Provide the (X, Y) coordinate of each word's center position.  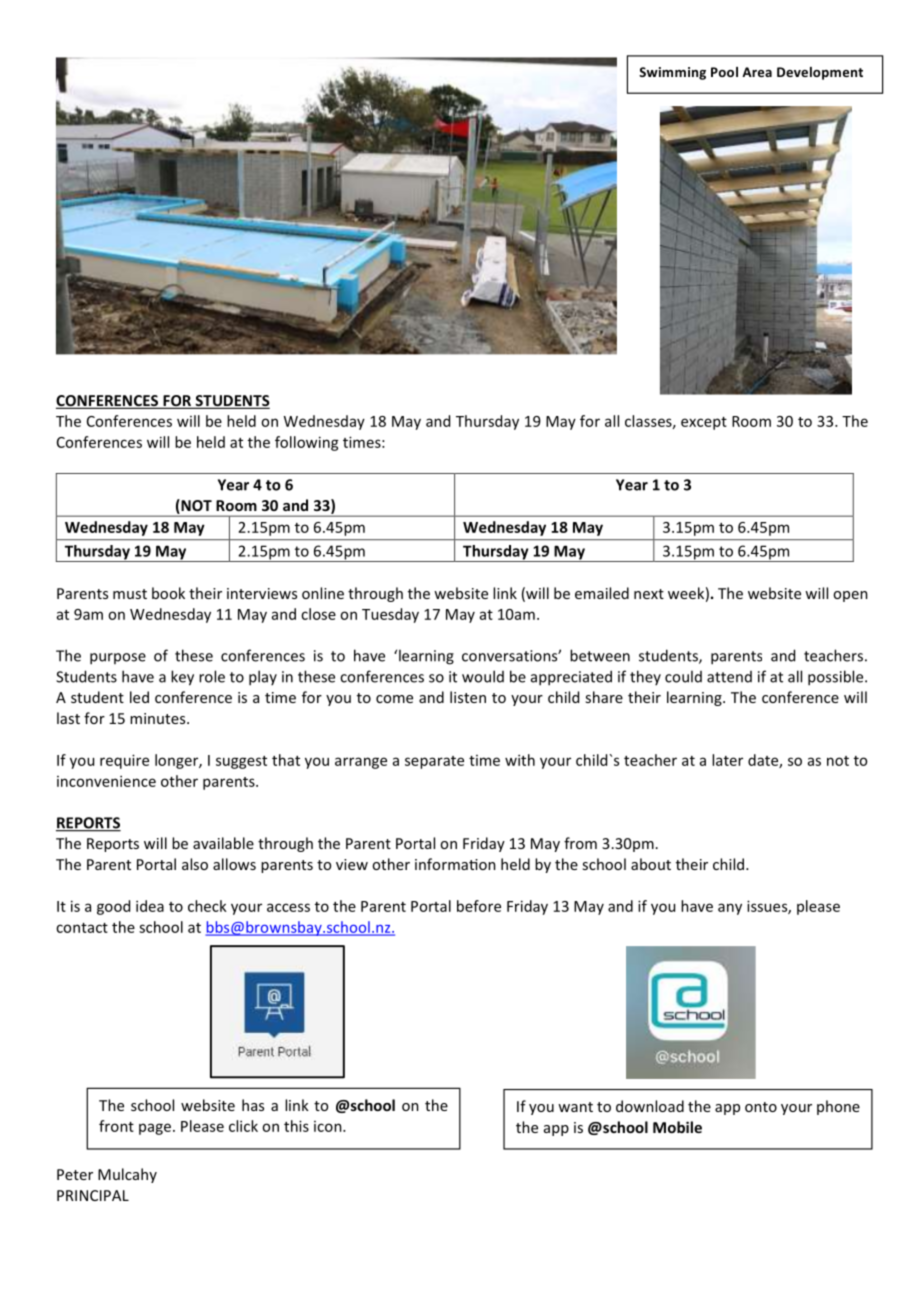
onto (761, 1107)
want (575, 1107)
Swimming (672, 73)
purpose (118, 659)
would (483, 676)
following (307, 443)
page (155, 1129)
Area (757, 72)
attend (729, 677)
